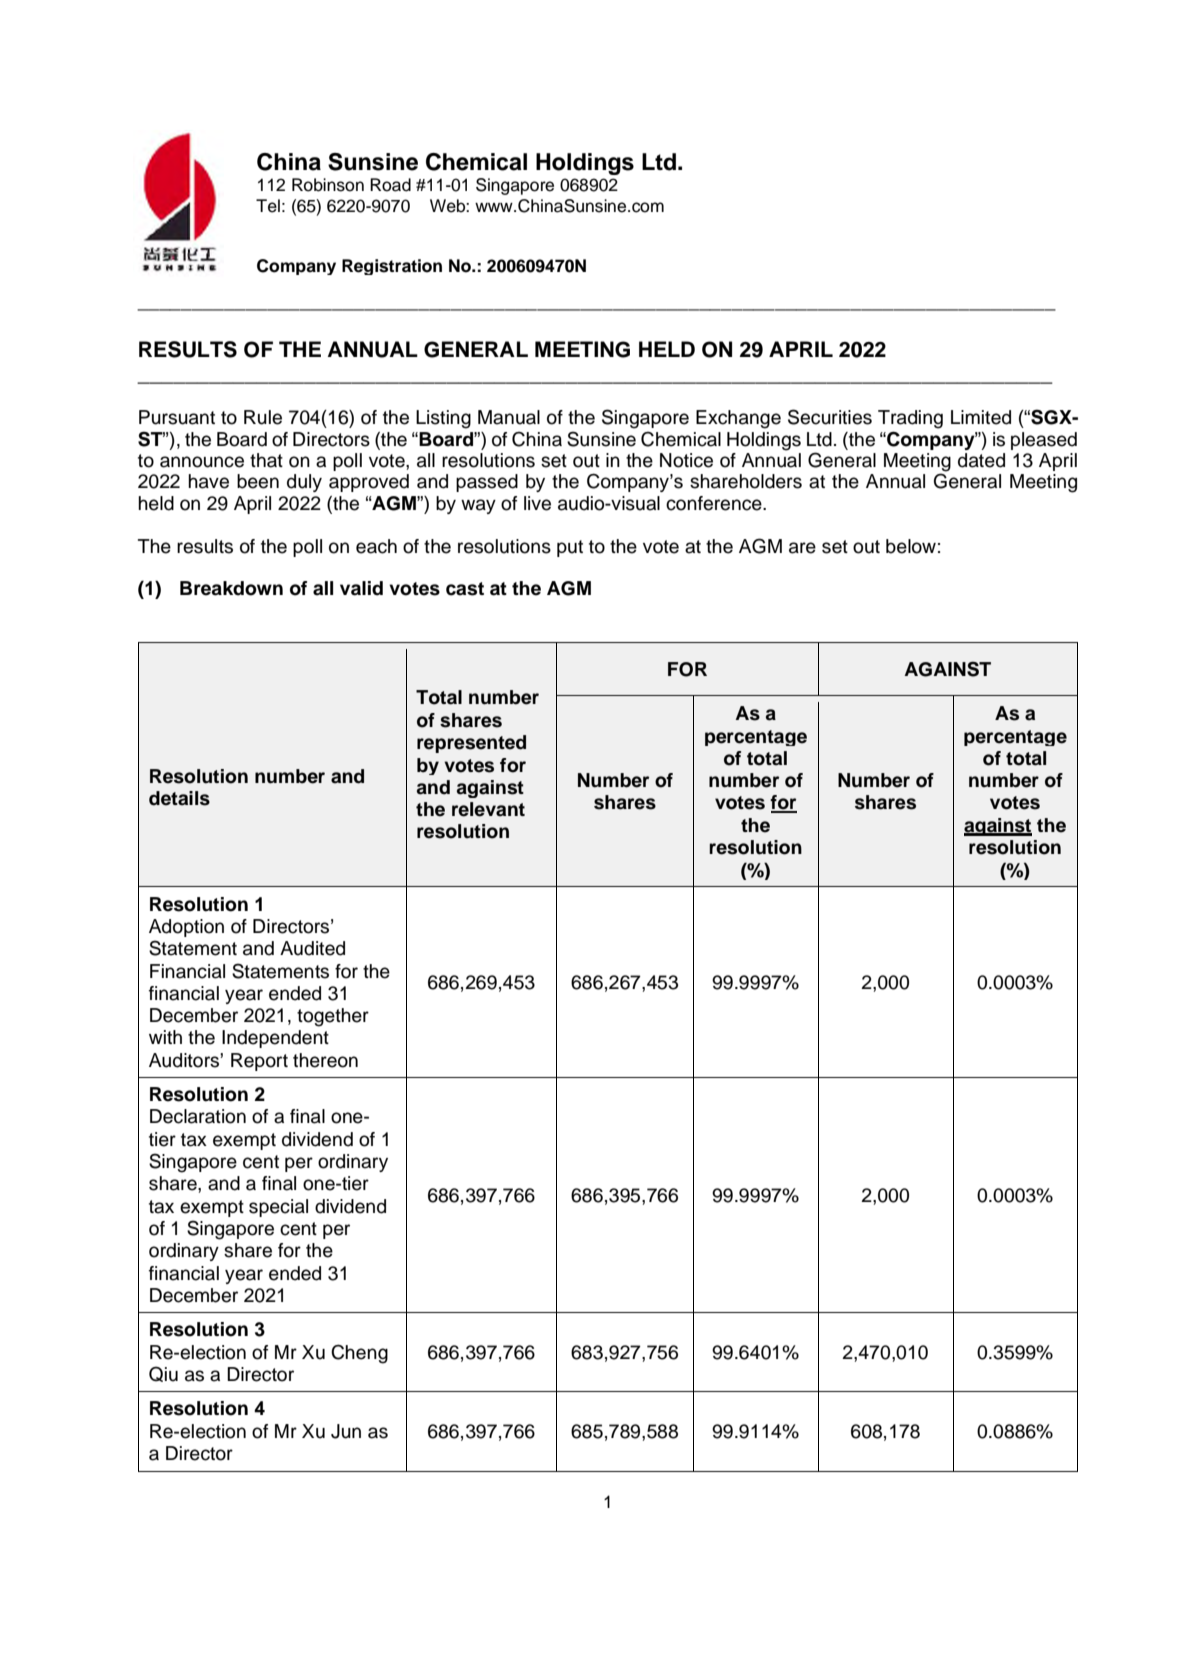  What do you see at coordinates (268, 206) in the page?
I see `Tel` at bounding box center [268, 206].
